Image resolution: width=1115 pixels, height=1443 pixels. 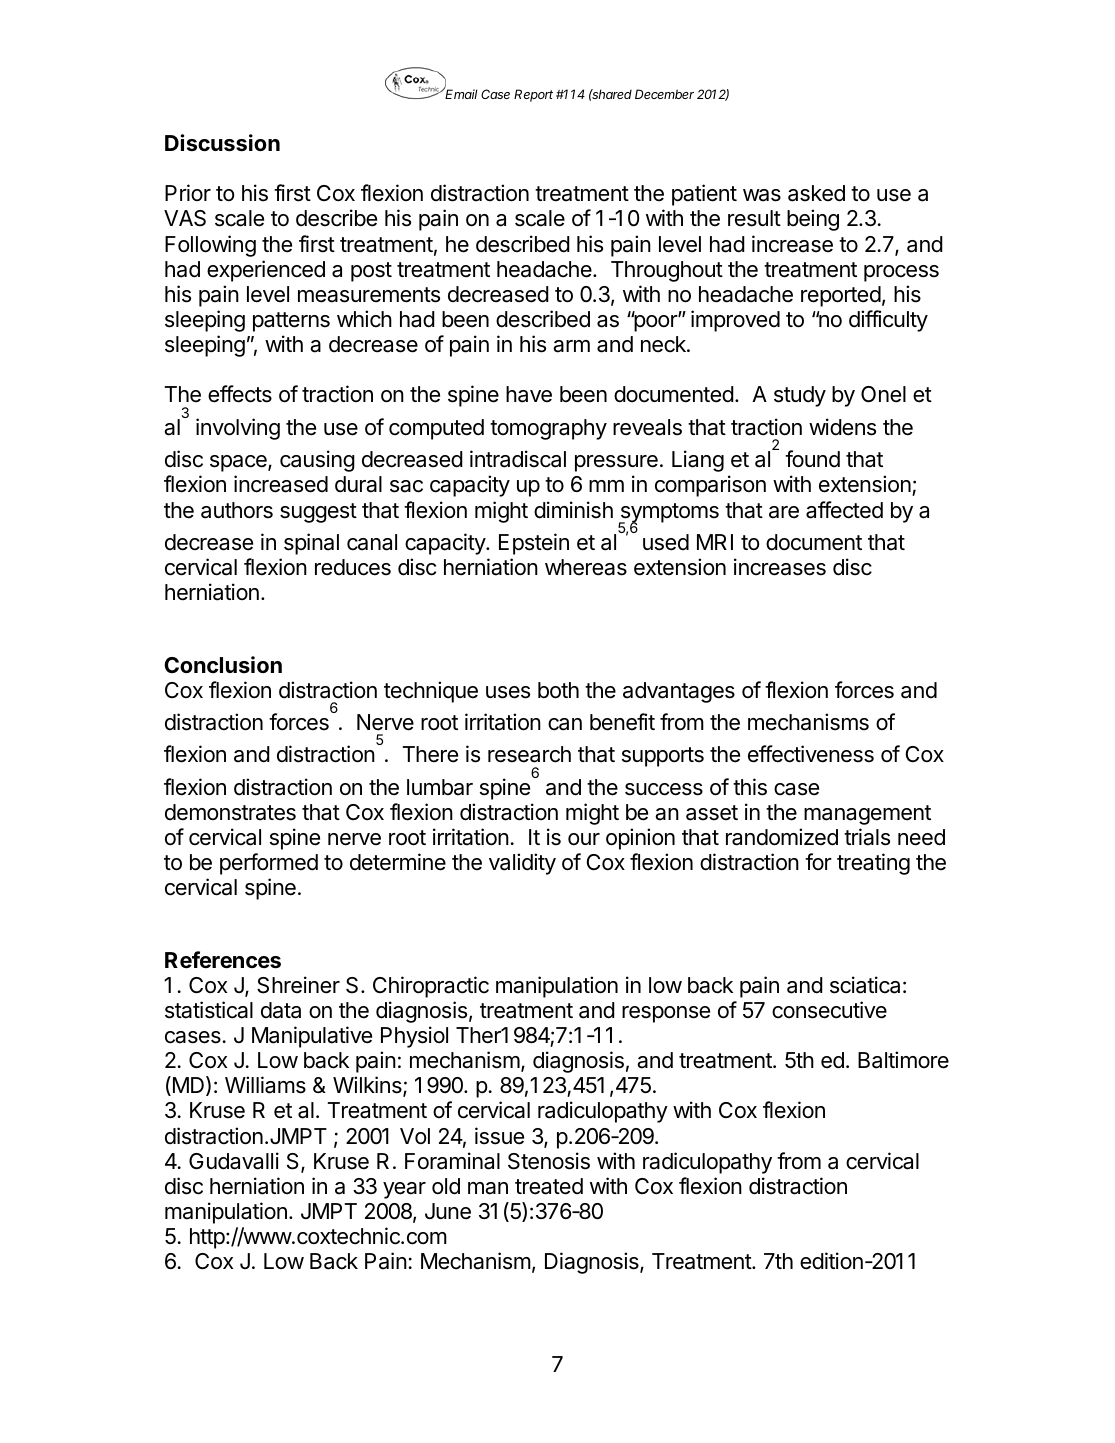 What do you see at coordinates (816, 193) in the image?
I see `asked` at bounding box center [816, 193].
